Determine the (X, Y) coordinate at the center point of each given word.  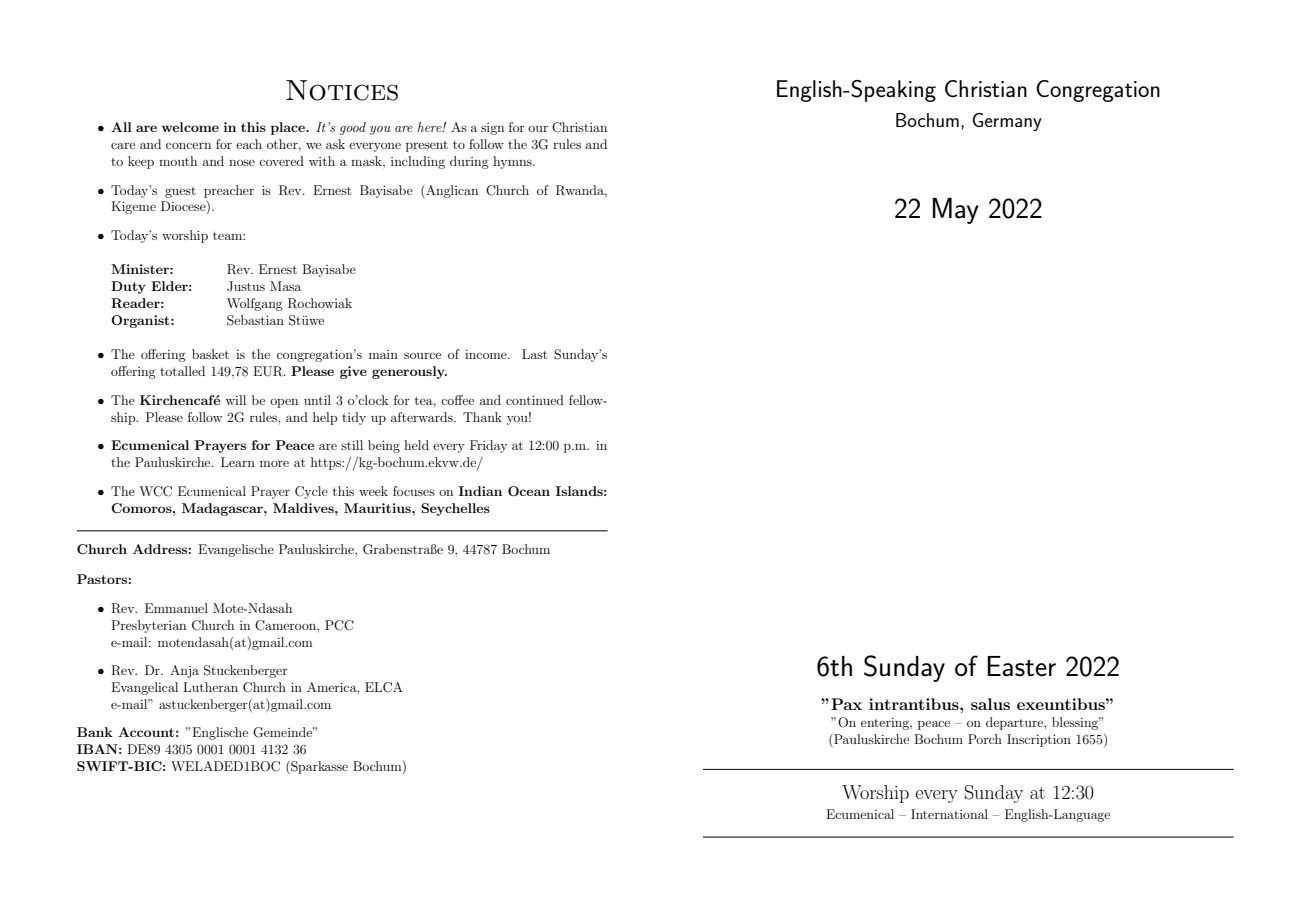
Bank (95, 732)
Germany (1007, 122)
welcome (190, 127)
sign (492, 129)
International (949, 814)
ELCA (384, 687)
